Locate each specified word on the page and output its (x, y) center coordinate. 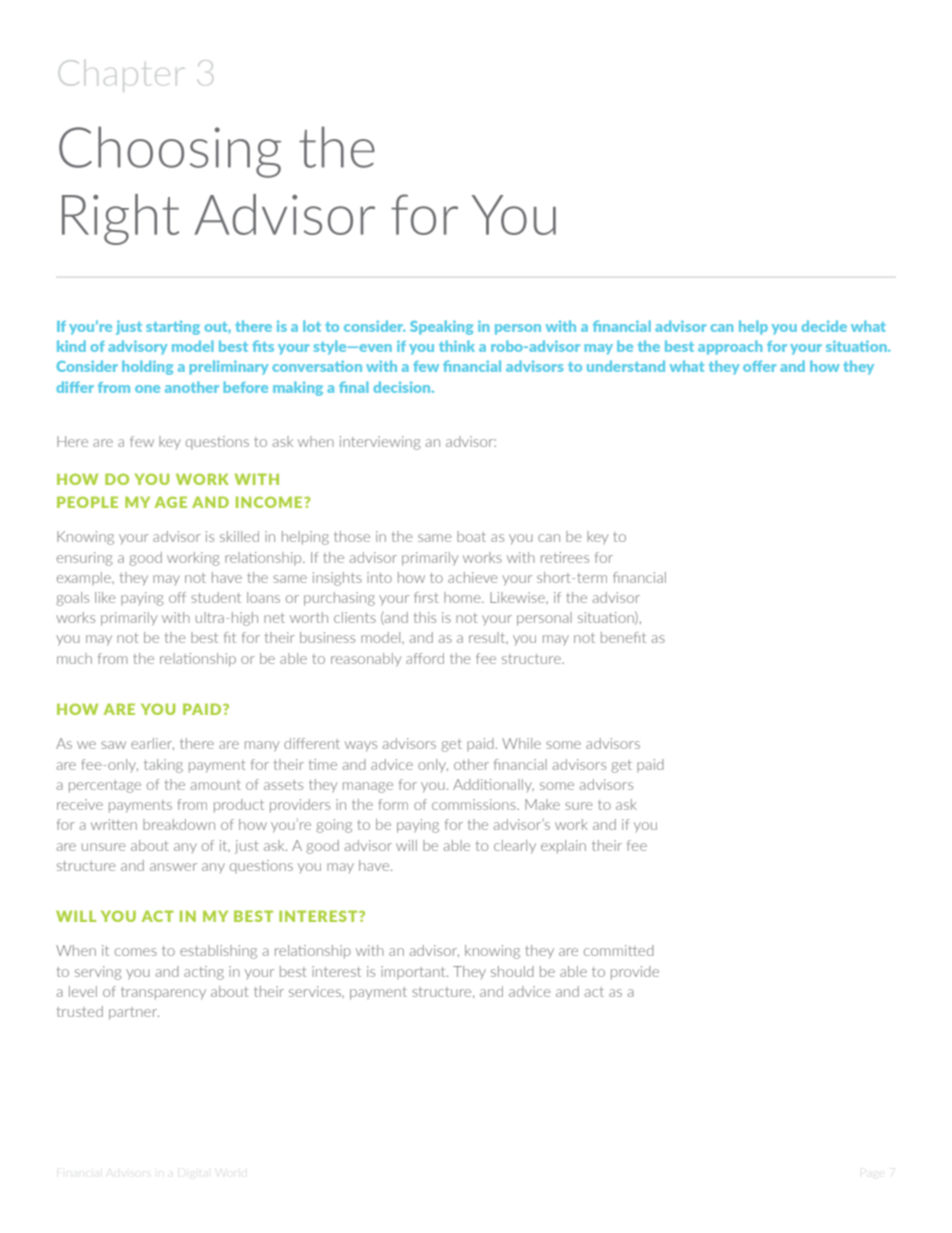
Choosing (170, 152)
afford (425, 658)
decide (824, 326)
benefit (623, 637)
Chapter (121, 76)
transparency (163, 993)
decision (403, 387)
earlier (152, 744)
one (147, 389)
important (414, 972)
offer (760, 366)
